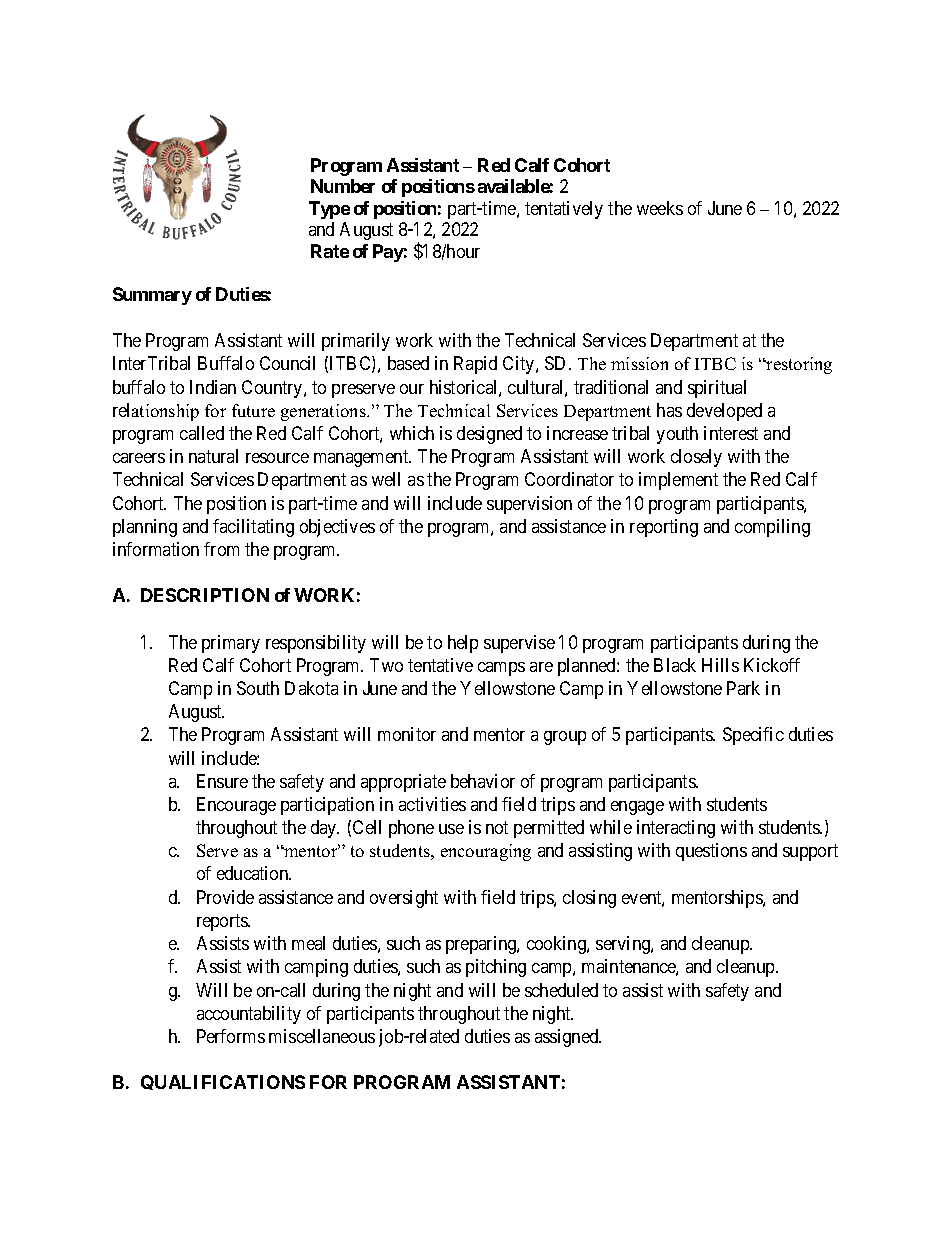 Image resolution: width=952 pixels, height=1233 pixels. Describe the element at coordinates (753, 736) in the screenshot. I see `Specific` at that location.
